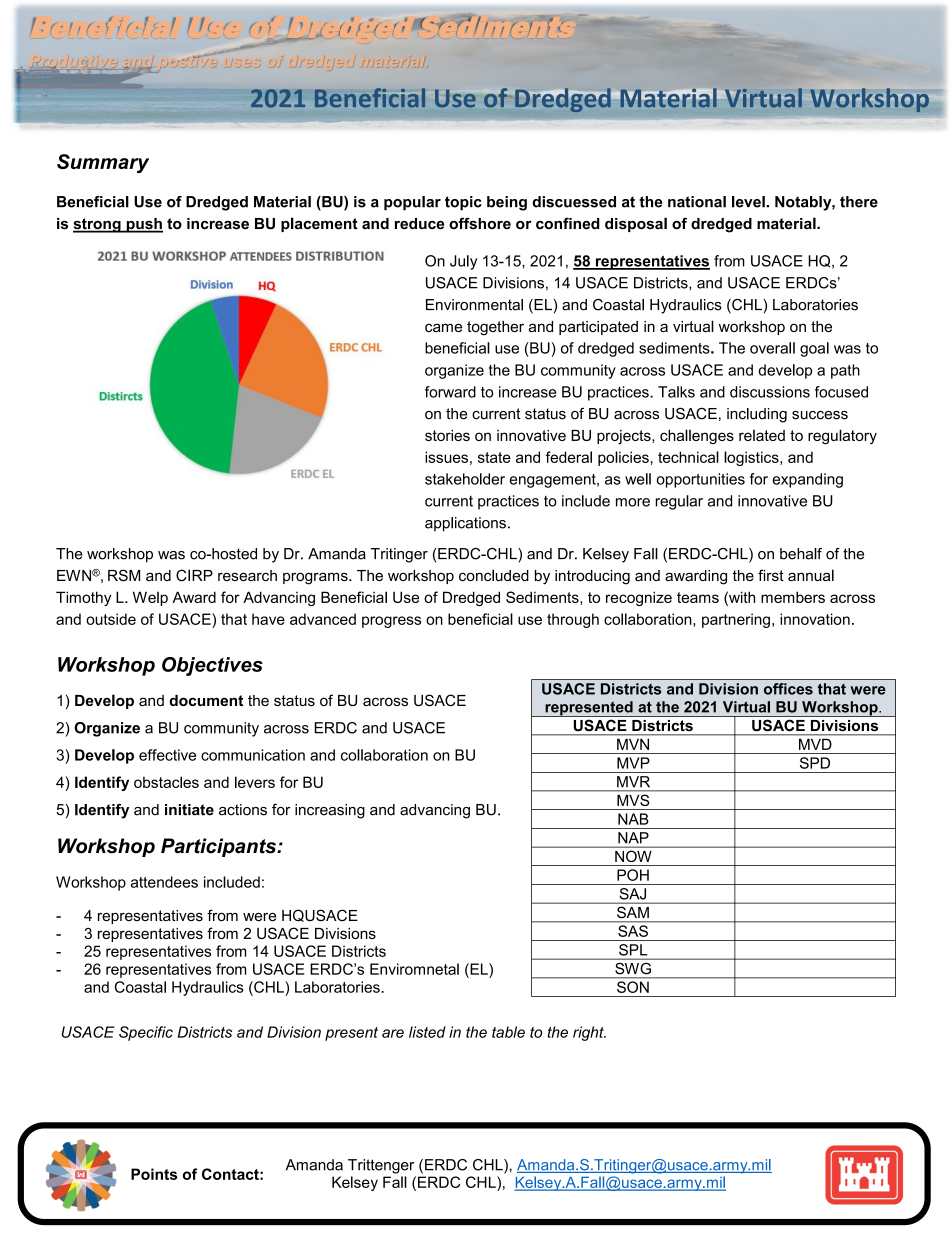  I want to click on topic, so click(463, 203).
